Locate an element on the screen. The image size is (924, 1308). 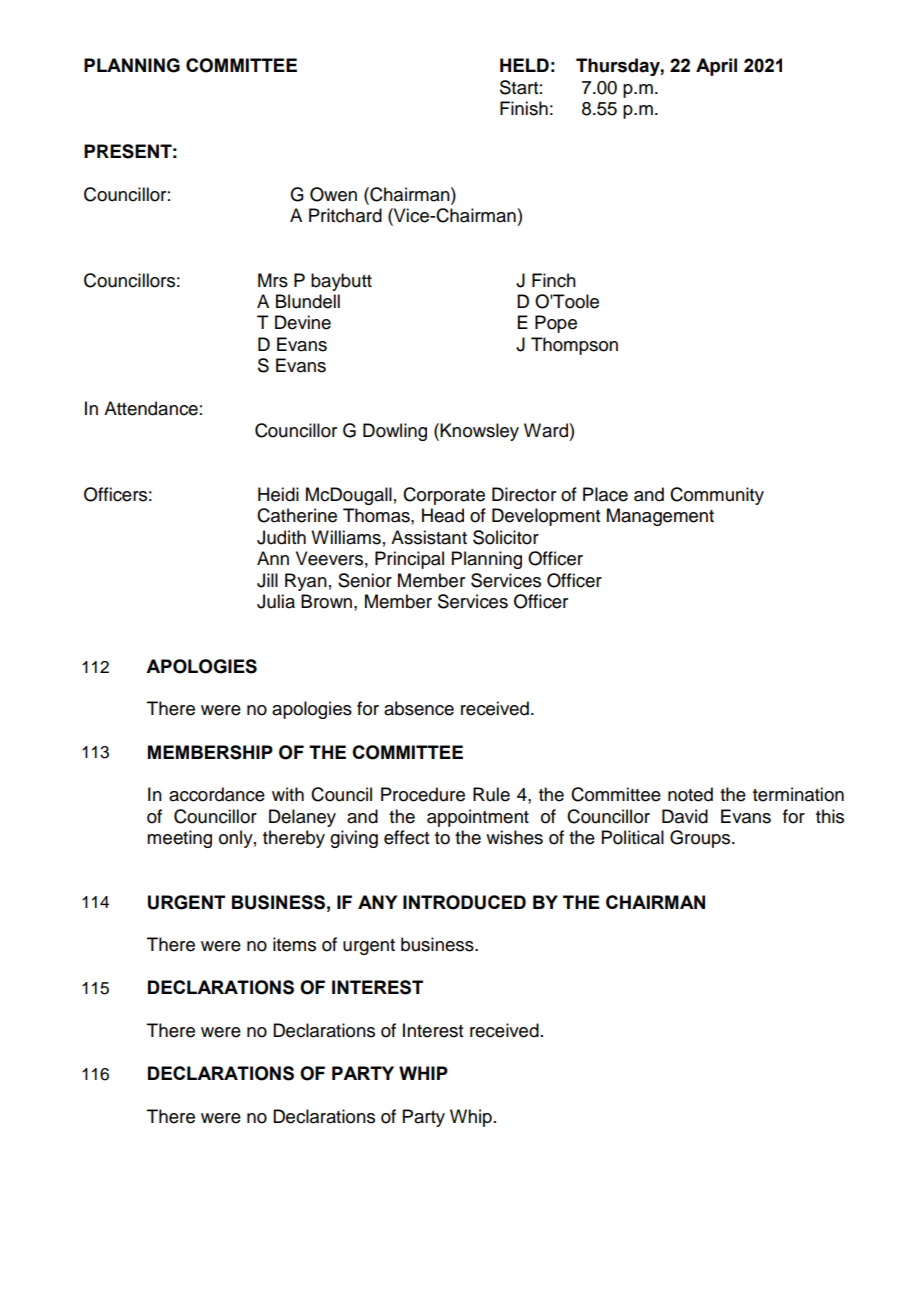
Community is located at coordinates (717, 496).
